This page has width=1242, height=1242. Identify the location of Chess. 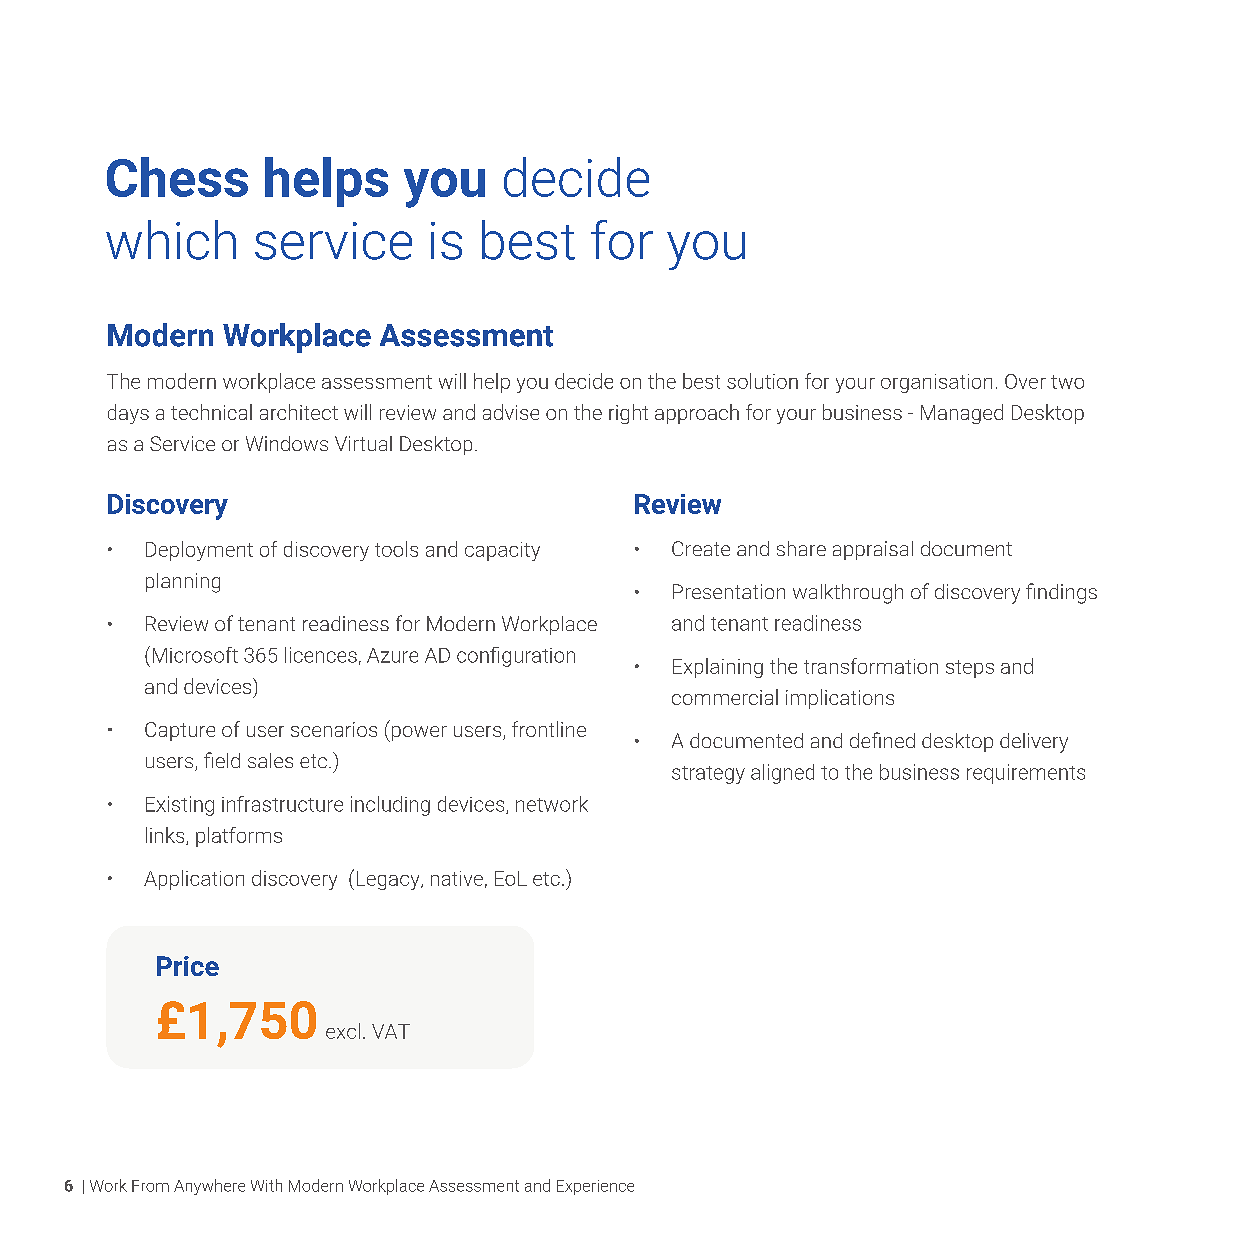
(177, 177).
